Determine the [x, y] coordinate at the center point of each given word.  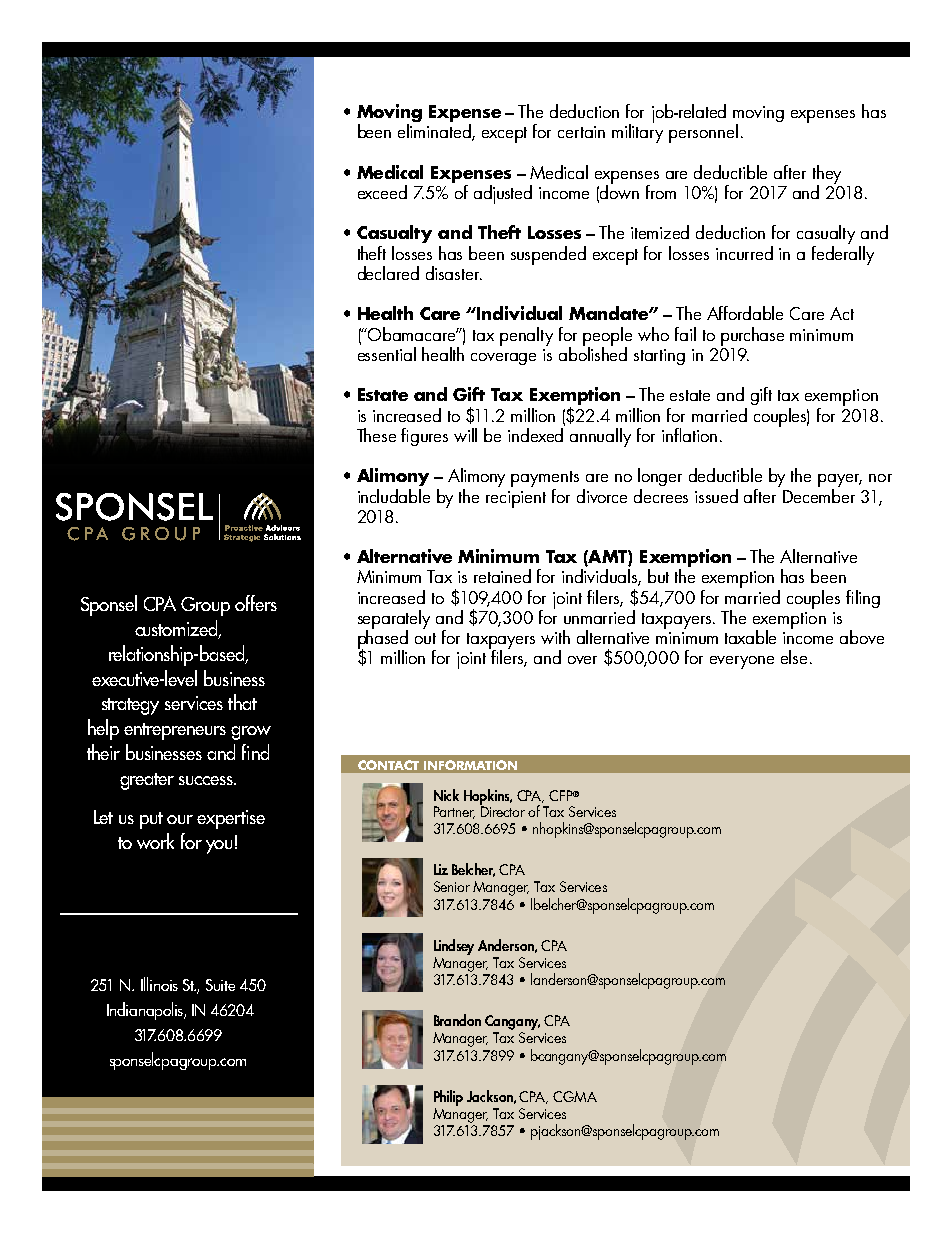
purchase [752, 336]
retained [502, 576]
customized [177, 629]
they [827, 175]
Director [502, 810]
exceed [382, 192]
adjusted [503, 194]
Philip [448, 1098]
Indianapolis [146, 1011]
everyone [742, 662]
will [465, 435]
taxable [750, 637]
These [376, 435]
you [219, 847]
